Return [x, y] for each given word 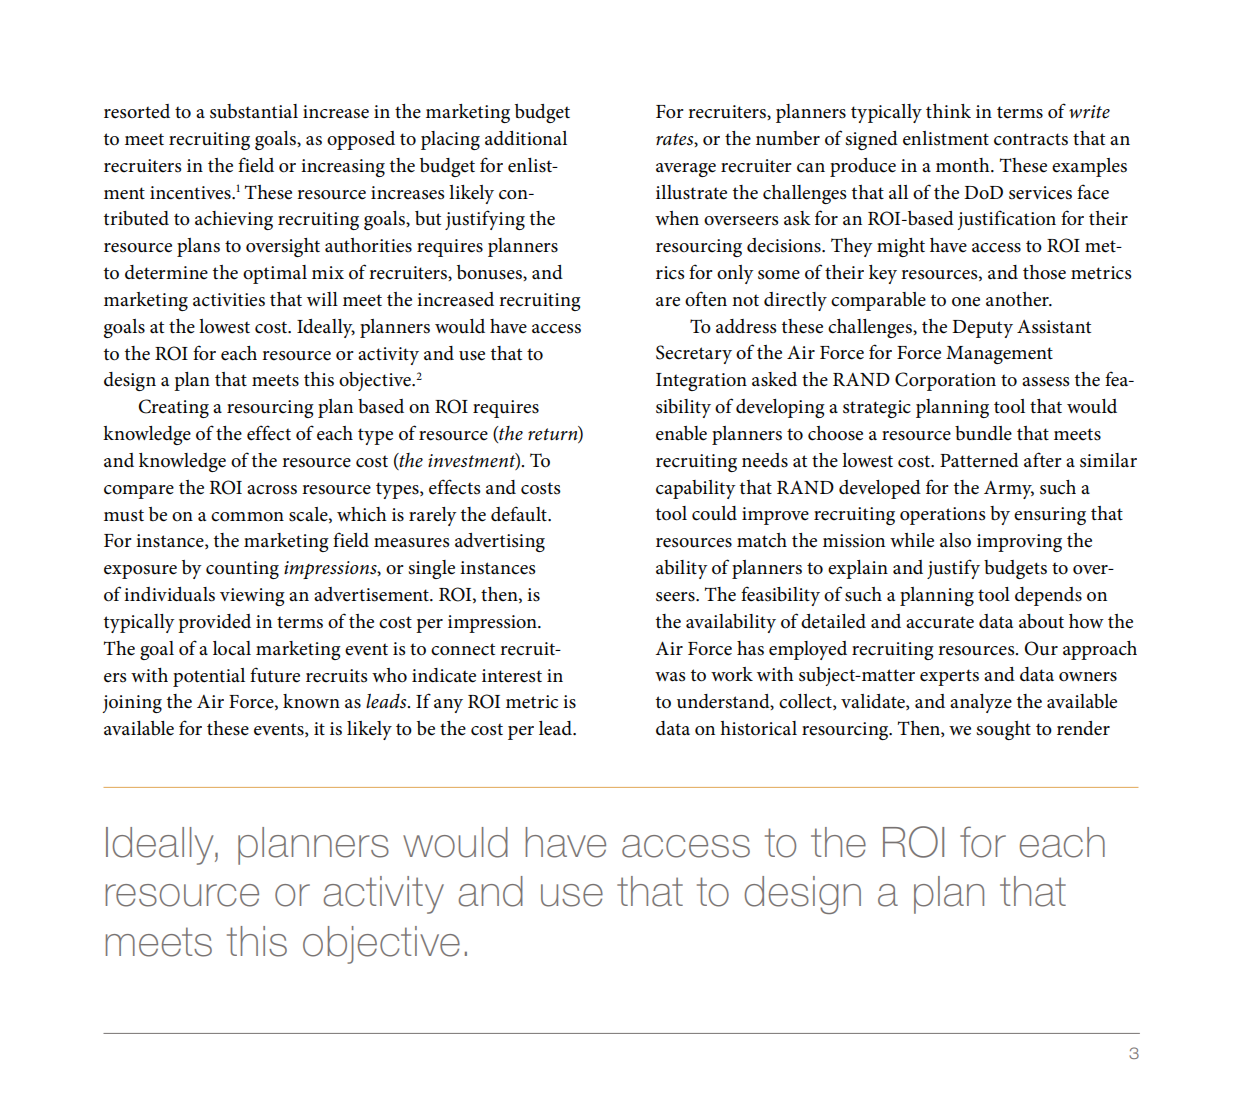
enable [681, 433]
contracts [1031, 139]
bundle [983, 433]
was [670, 677]
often [706, 299]
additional [526, 138]
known [311, 701]
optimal [275, 274]
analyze [981, 703]
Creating [173, 408]
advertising [500, 542]
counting [242, 570]
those [1044, 272]
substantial [254, 111]
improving [1019, 543]
